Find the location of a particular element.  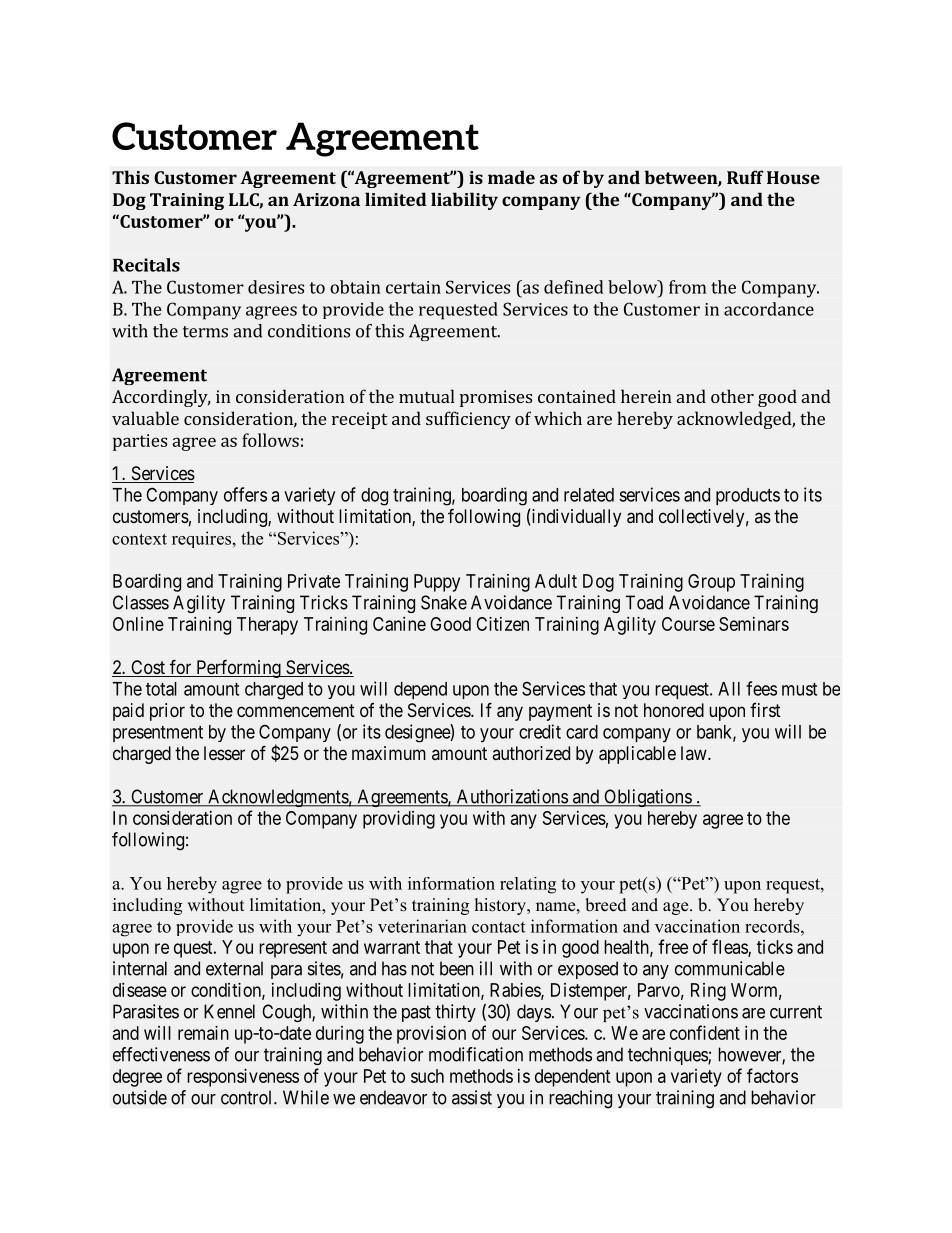

Ruff is located at coordinates (745, 177).
